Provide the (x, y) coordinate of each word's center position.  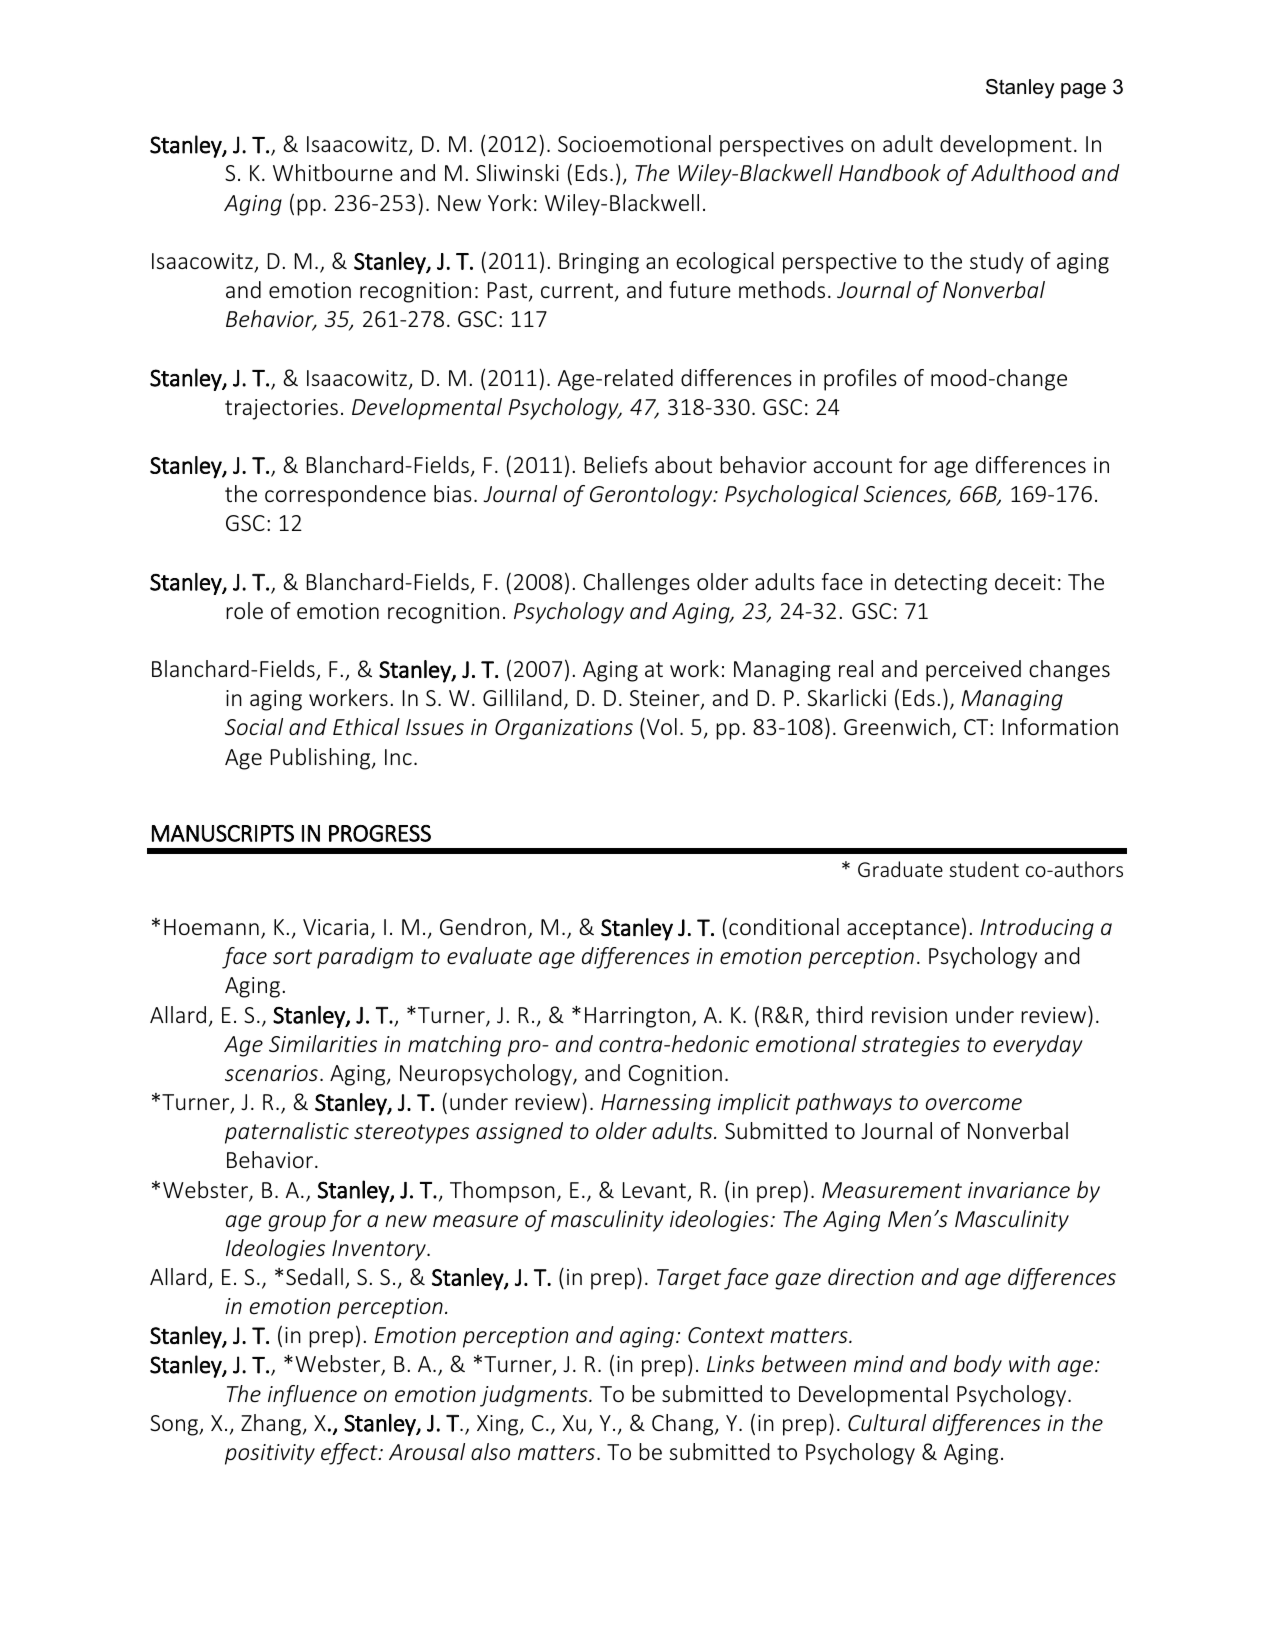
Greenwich (897, 726)
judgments (535, 1396)
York (509, 202)
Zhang (271, 1425)
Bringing (599, 263)
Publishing (322, 759)
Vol (662, 726)
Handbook (890, 172)
